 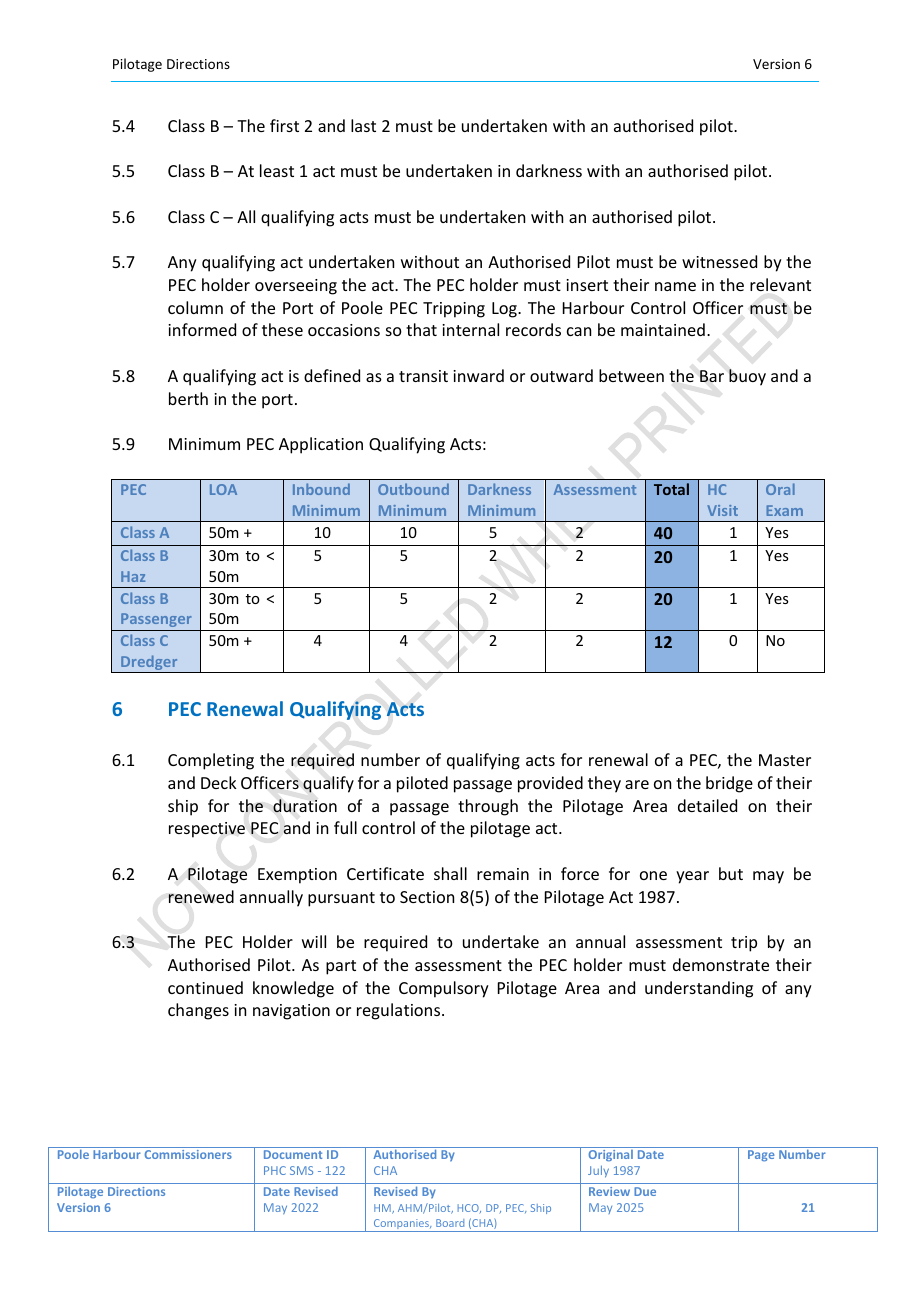 I want to click on LOA, so click(x=223, y=489).
